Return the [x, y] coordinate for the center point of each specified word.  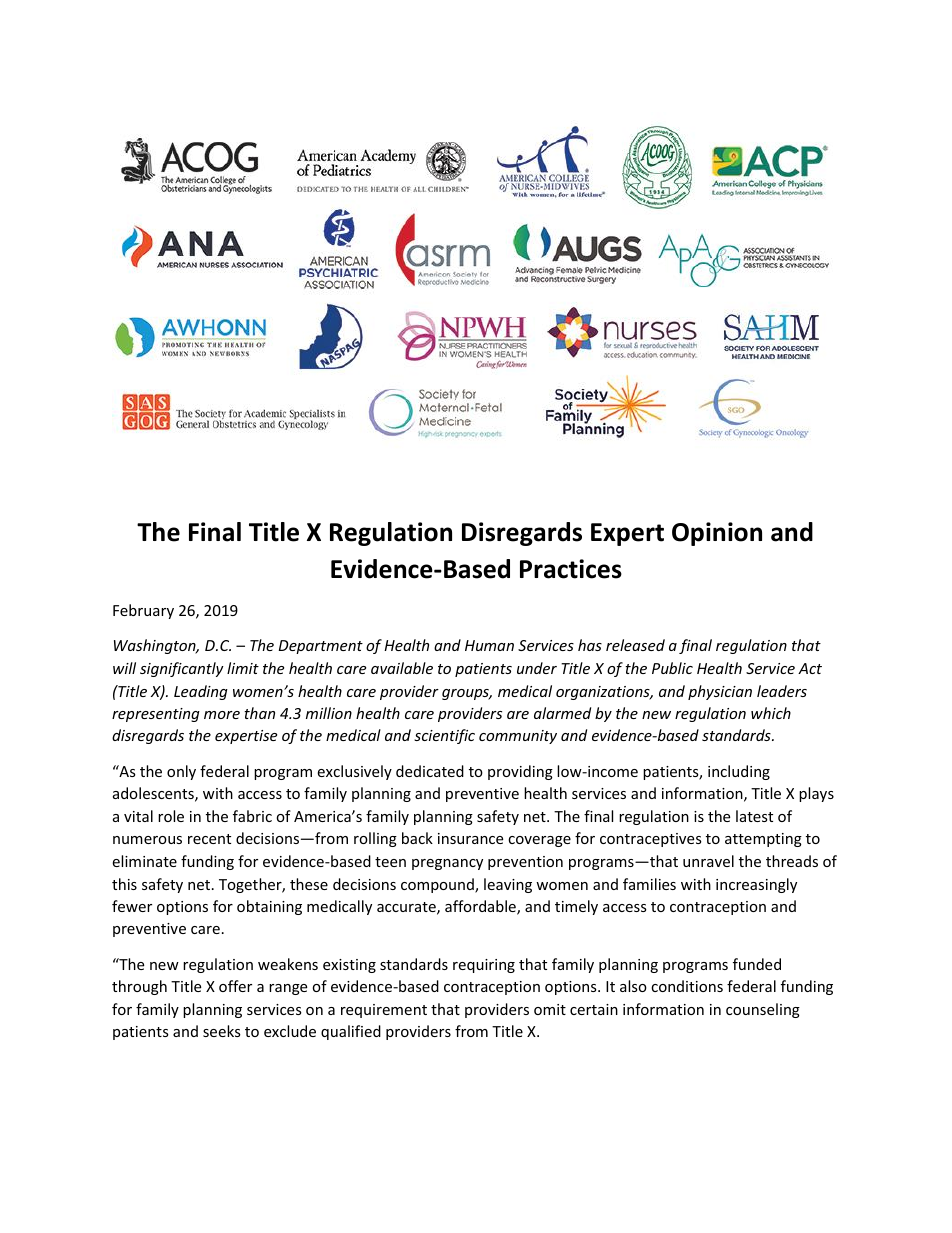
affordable [481, 907]
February [143, 611]
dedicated [430, 771]
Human [489, 645]
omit [550, 1009]
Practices [571, 569]
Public [672, 668]
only [181, 772]
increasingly [756, 885]
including [739, 772]
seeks [222, 1031]
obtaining [269, 907]
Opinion [717, 534]
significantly [182, 669]
